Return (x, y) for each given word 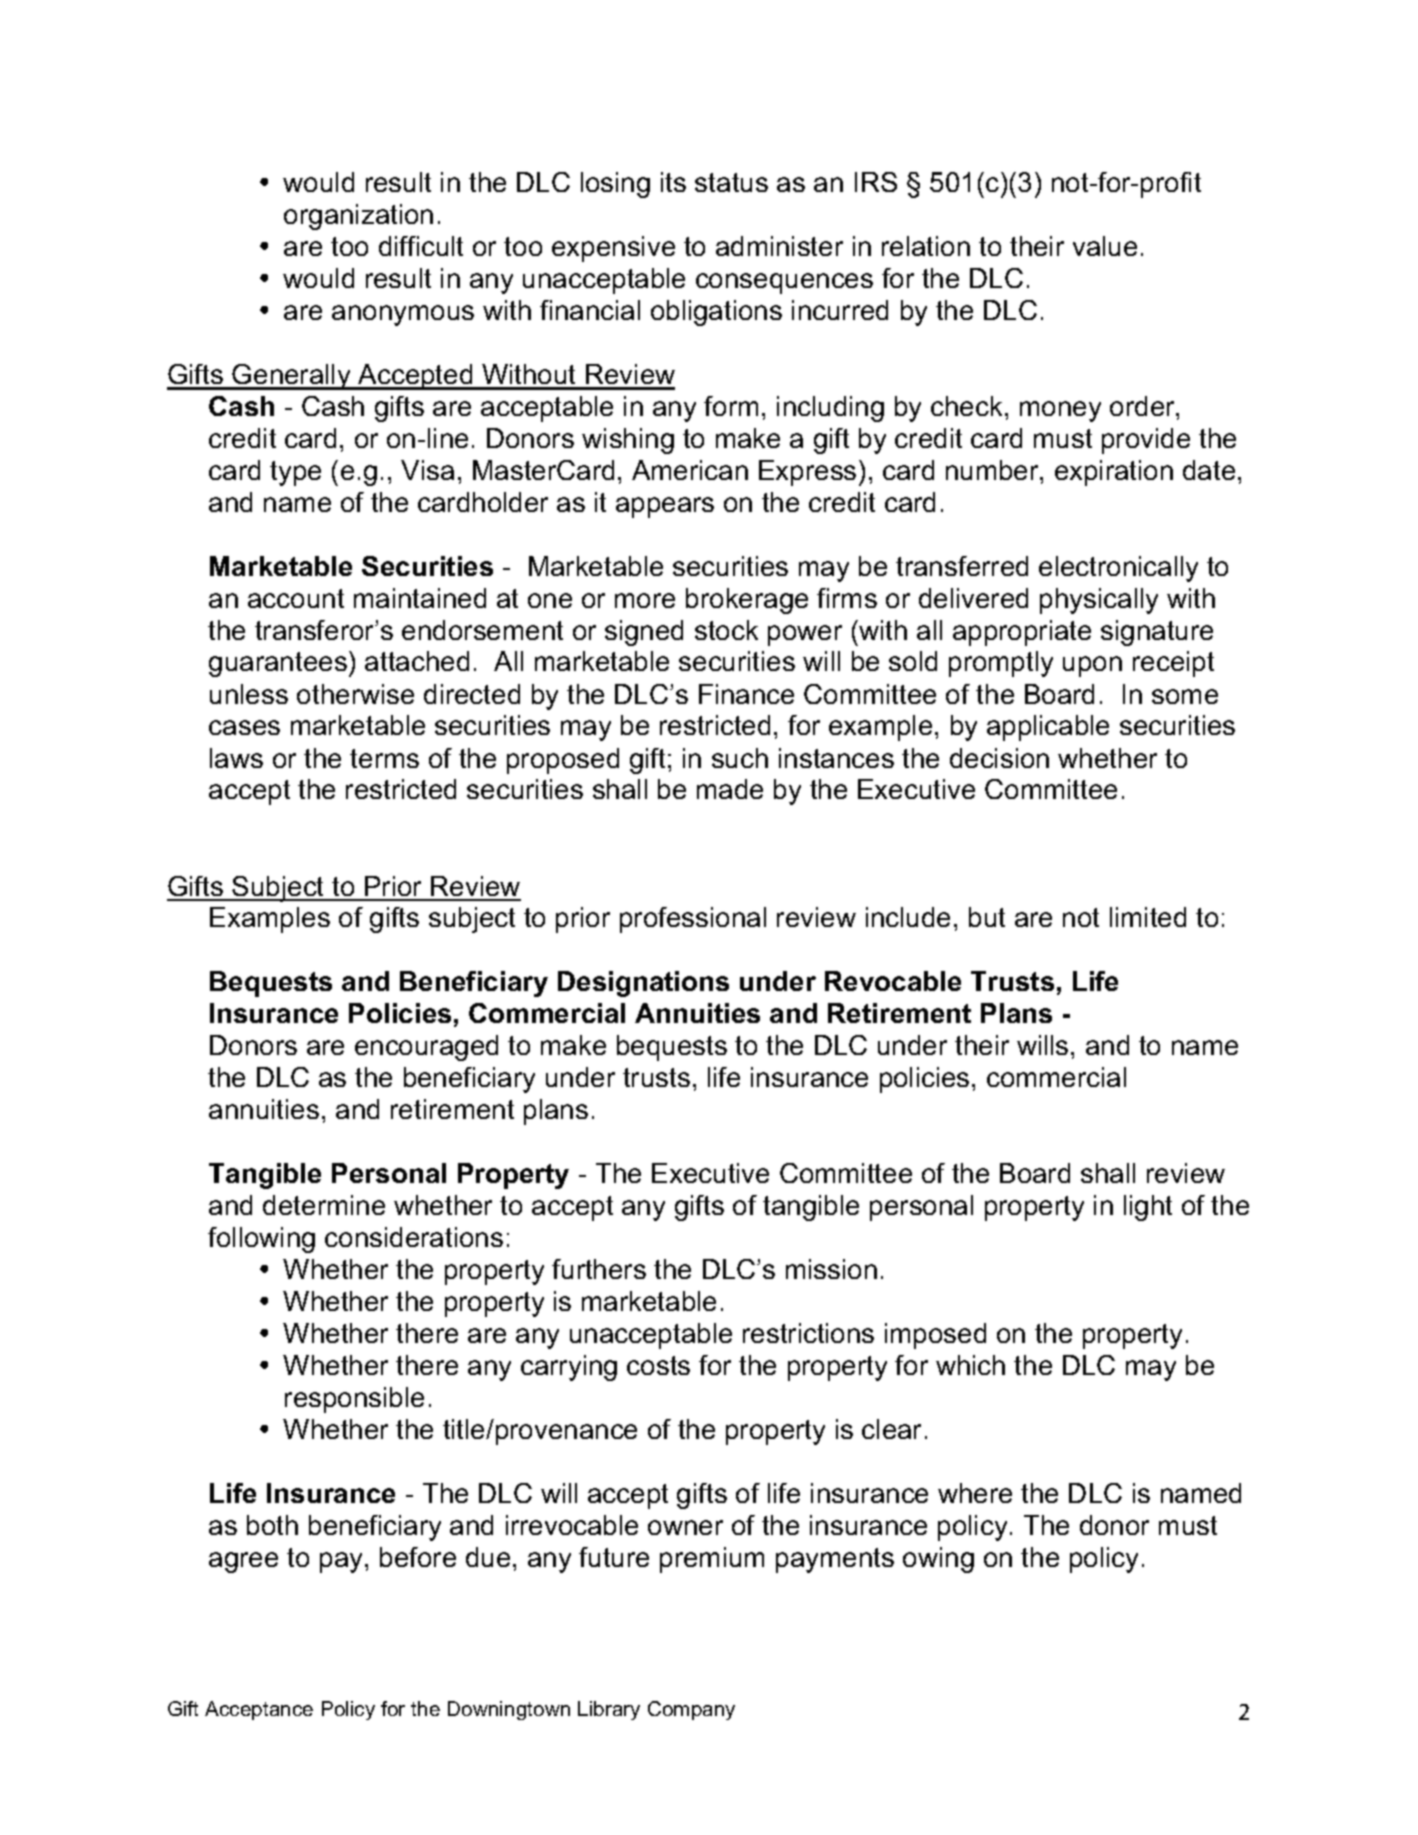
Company (691, 1710)
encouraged (426, 1048)
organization (358, 217)
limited (1148, 917)
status (731, 182)
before (418, 1557)
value (1105, 246)
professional (693, 920)
